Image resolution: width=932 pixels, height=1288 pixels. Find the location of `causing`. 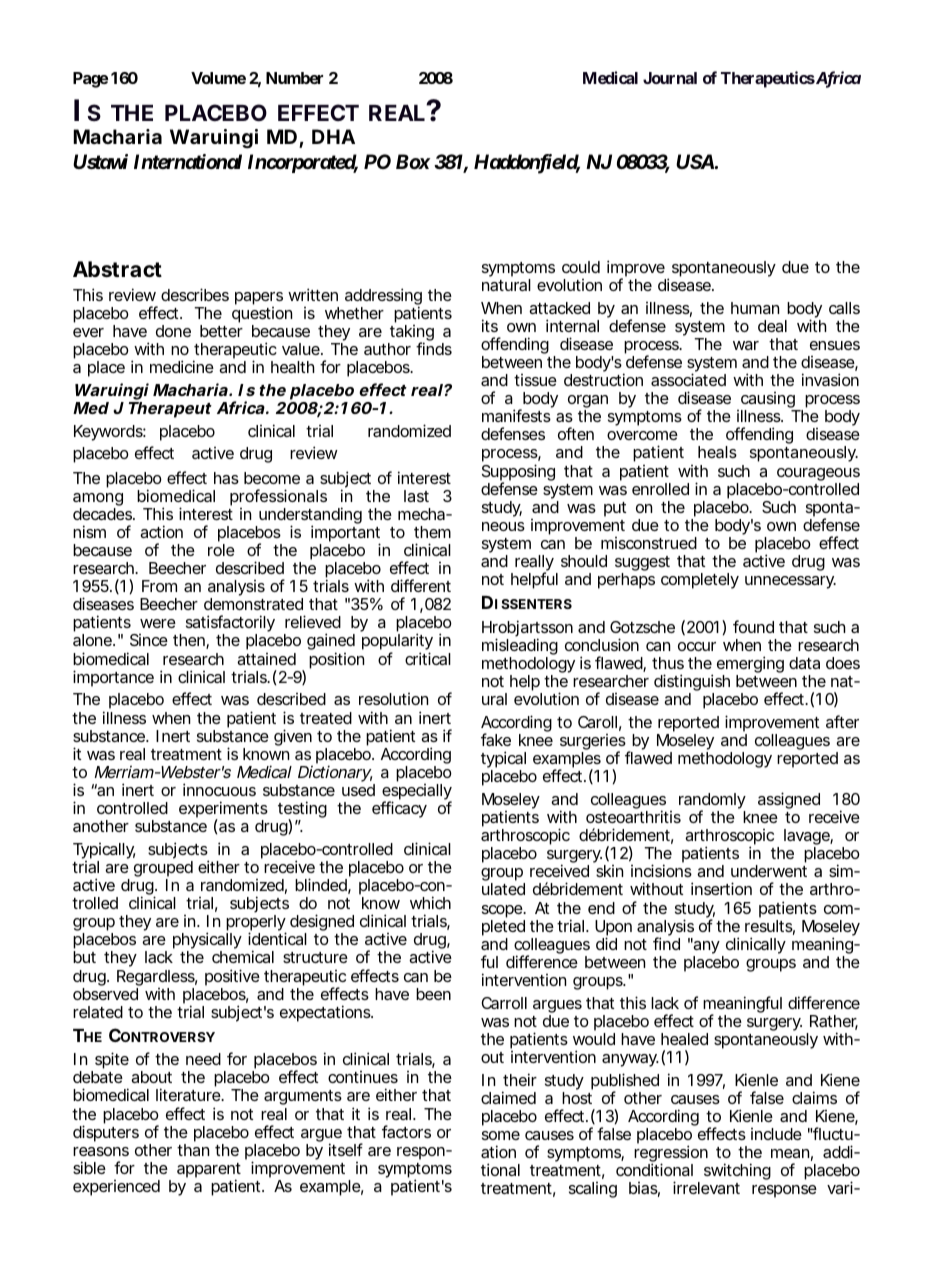

causing is located at coordinates (769, 401).
